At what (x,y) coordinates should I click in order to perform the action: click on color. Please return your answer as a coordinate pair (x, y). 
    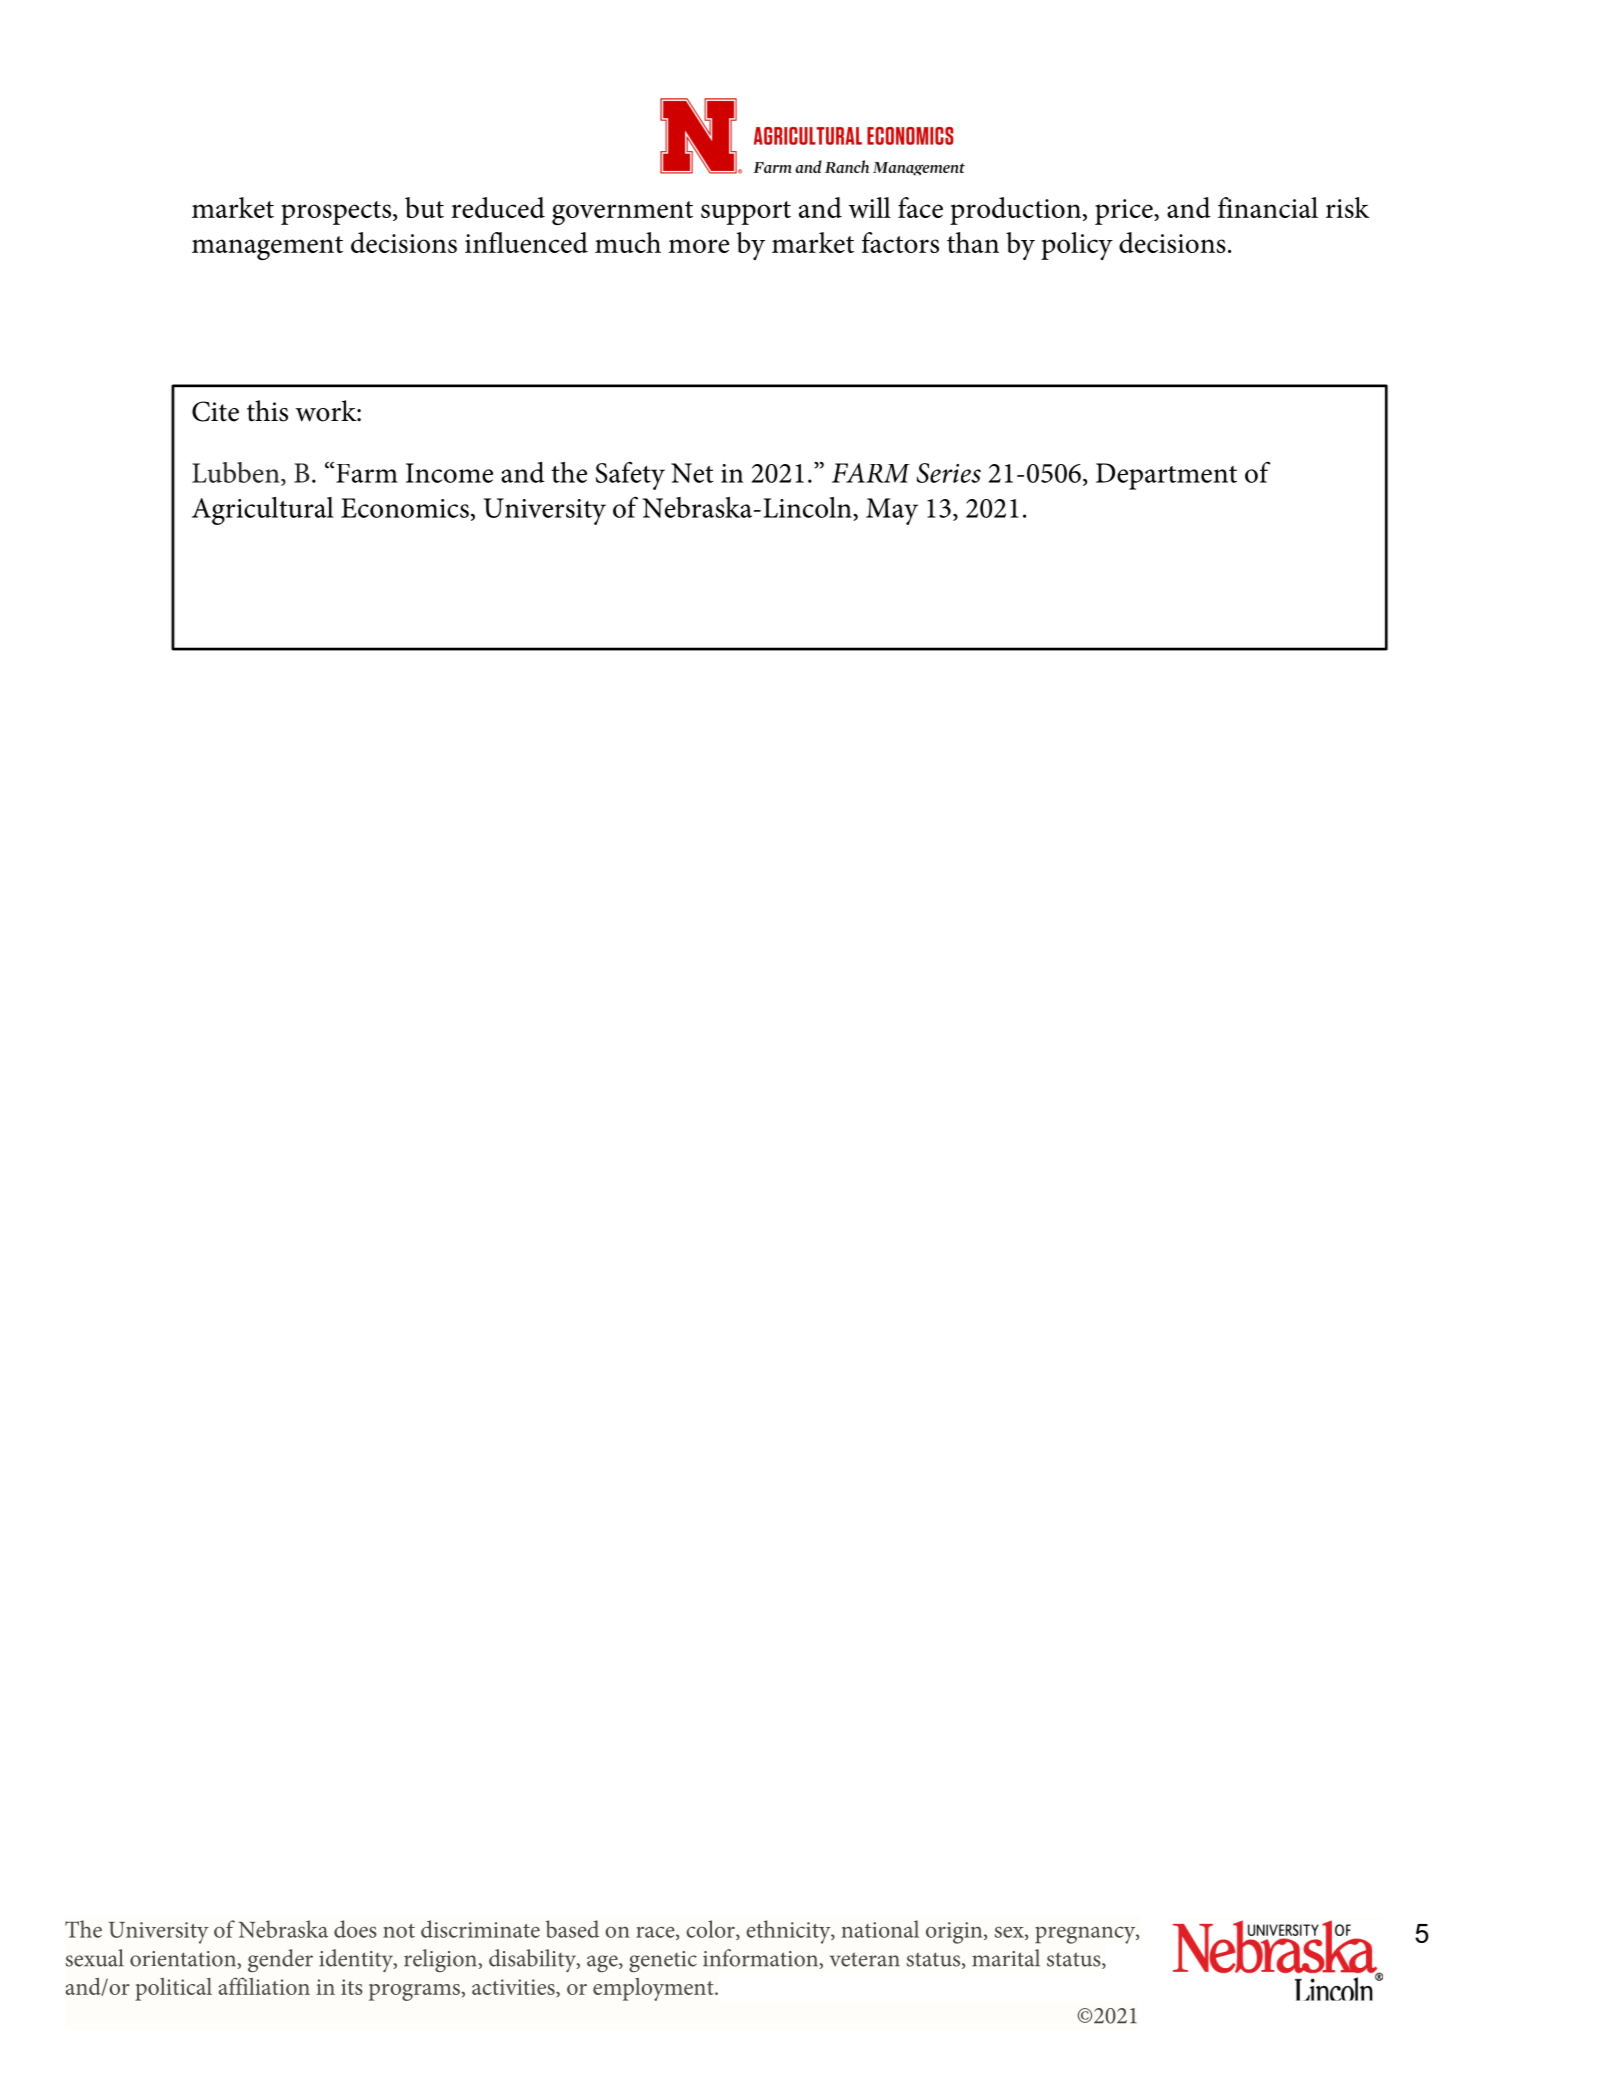
    Looking at the image, I should click on (711, 1930).
